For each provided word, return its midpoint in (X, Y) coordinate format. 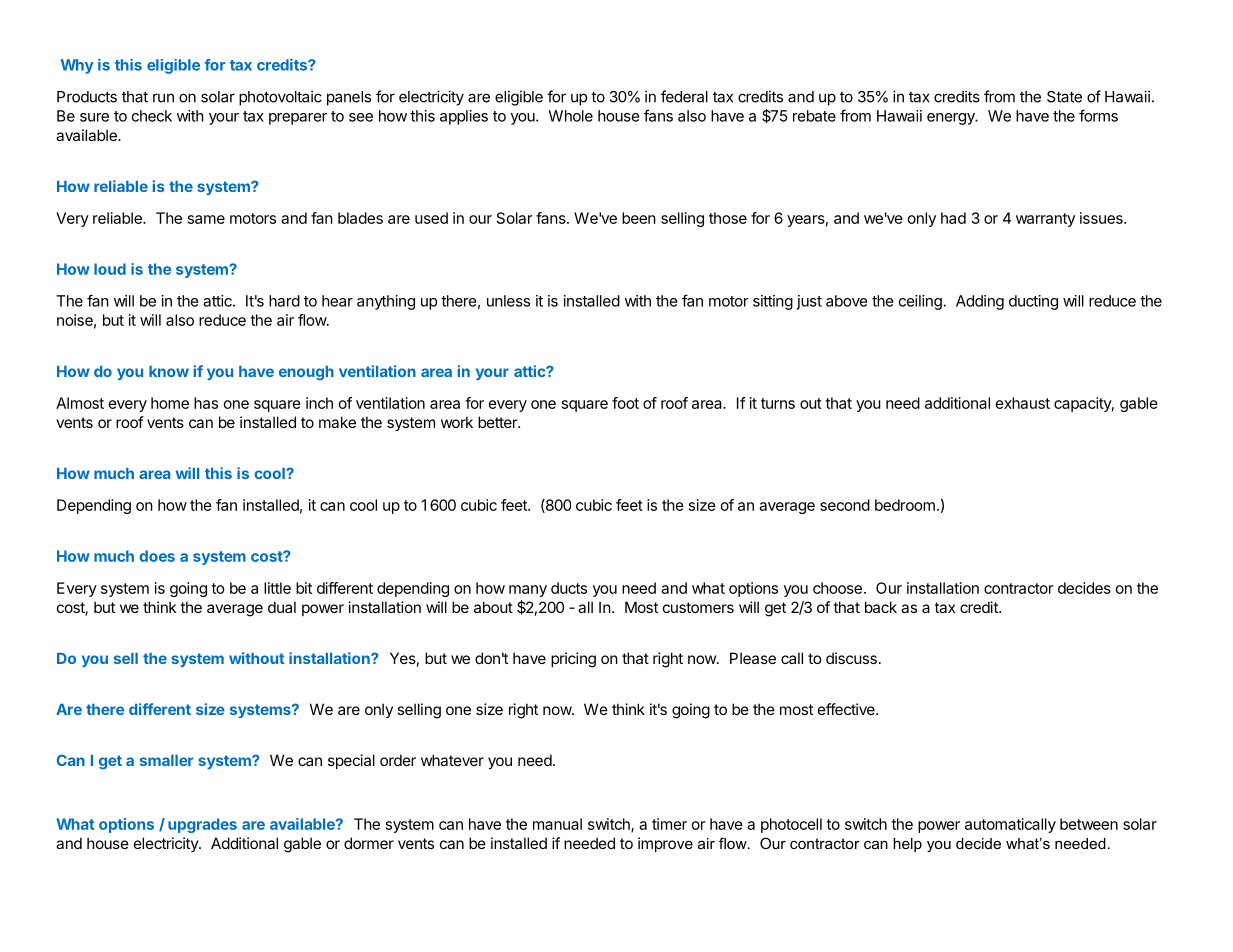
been (639, 218)
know (169, 371)
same (206, 219)
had (953, 218)
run (163, 98)
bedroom (905, 505)
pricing (573, 660)
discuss (851, 658)
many (528, 591)
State (1064, 97)
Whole (570, 116)
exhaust (1023, 403)
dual (282, 607)
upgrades (202, 825)
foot (625, 403)
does (157, 556)
